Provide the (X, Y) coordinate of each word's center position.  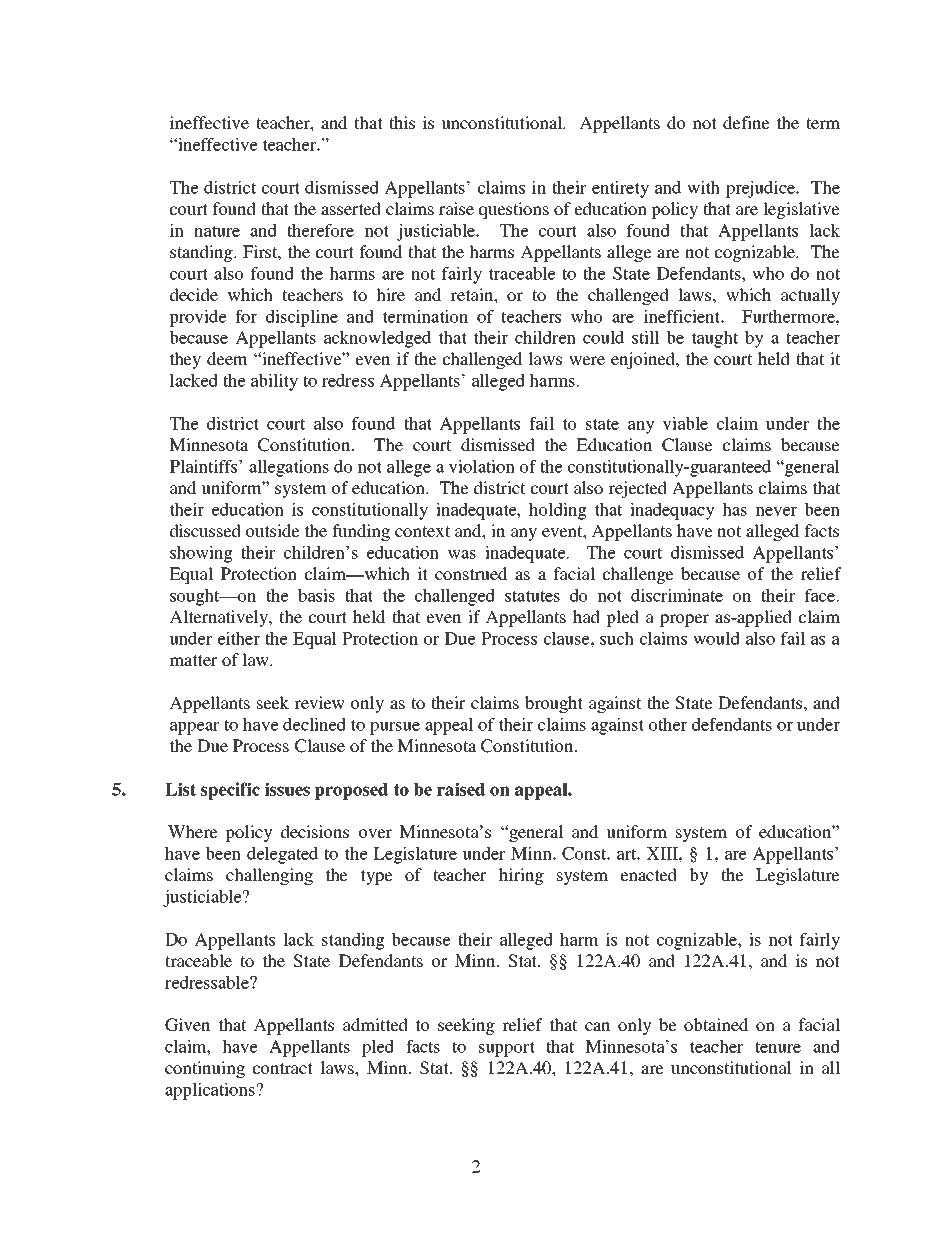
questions (514, 210)
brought (554, 704)
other (668, 724)
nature (217, 231)
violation (482, 466)
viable (685, 423)
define (746, 122)
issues (287, 789)
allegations (289, 468)
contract (283, 1068)
